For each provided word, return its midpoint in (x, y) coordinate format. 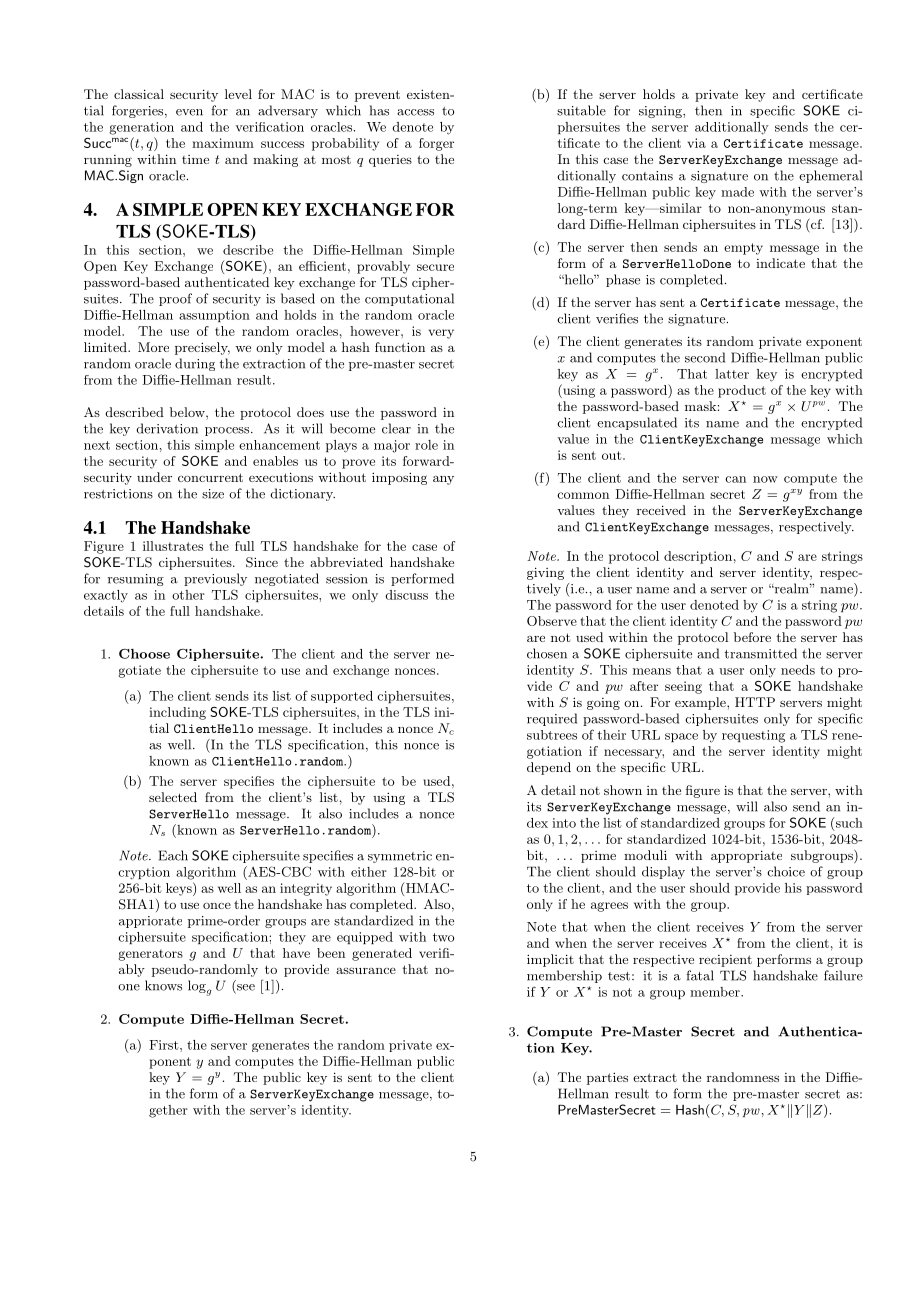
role (426, 445)
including (177, 713)
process (228, 431)
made (737, 192)
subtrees (552, 735)
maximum (223, 143)
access (415, 112)
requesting (753, 736)
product (742, 391)
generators (151, 955)
